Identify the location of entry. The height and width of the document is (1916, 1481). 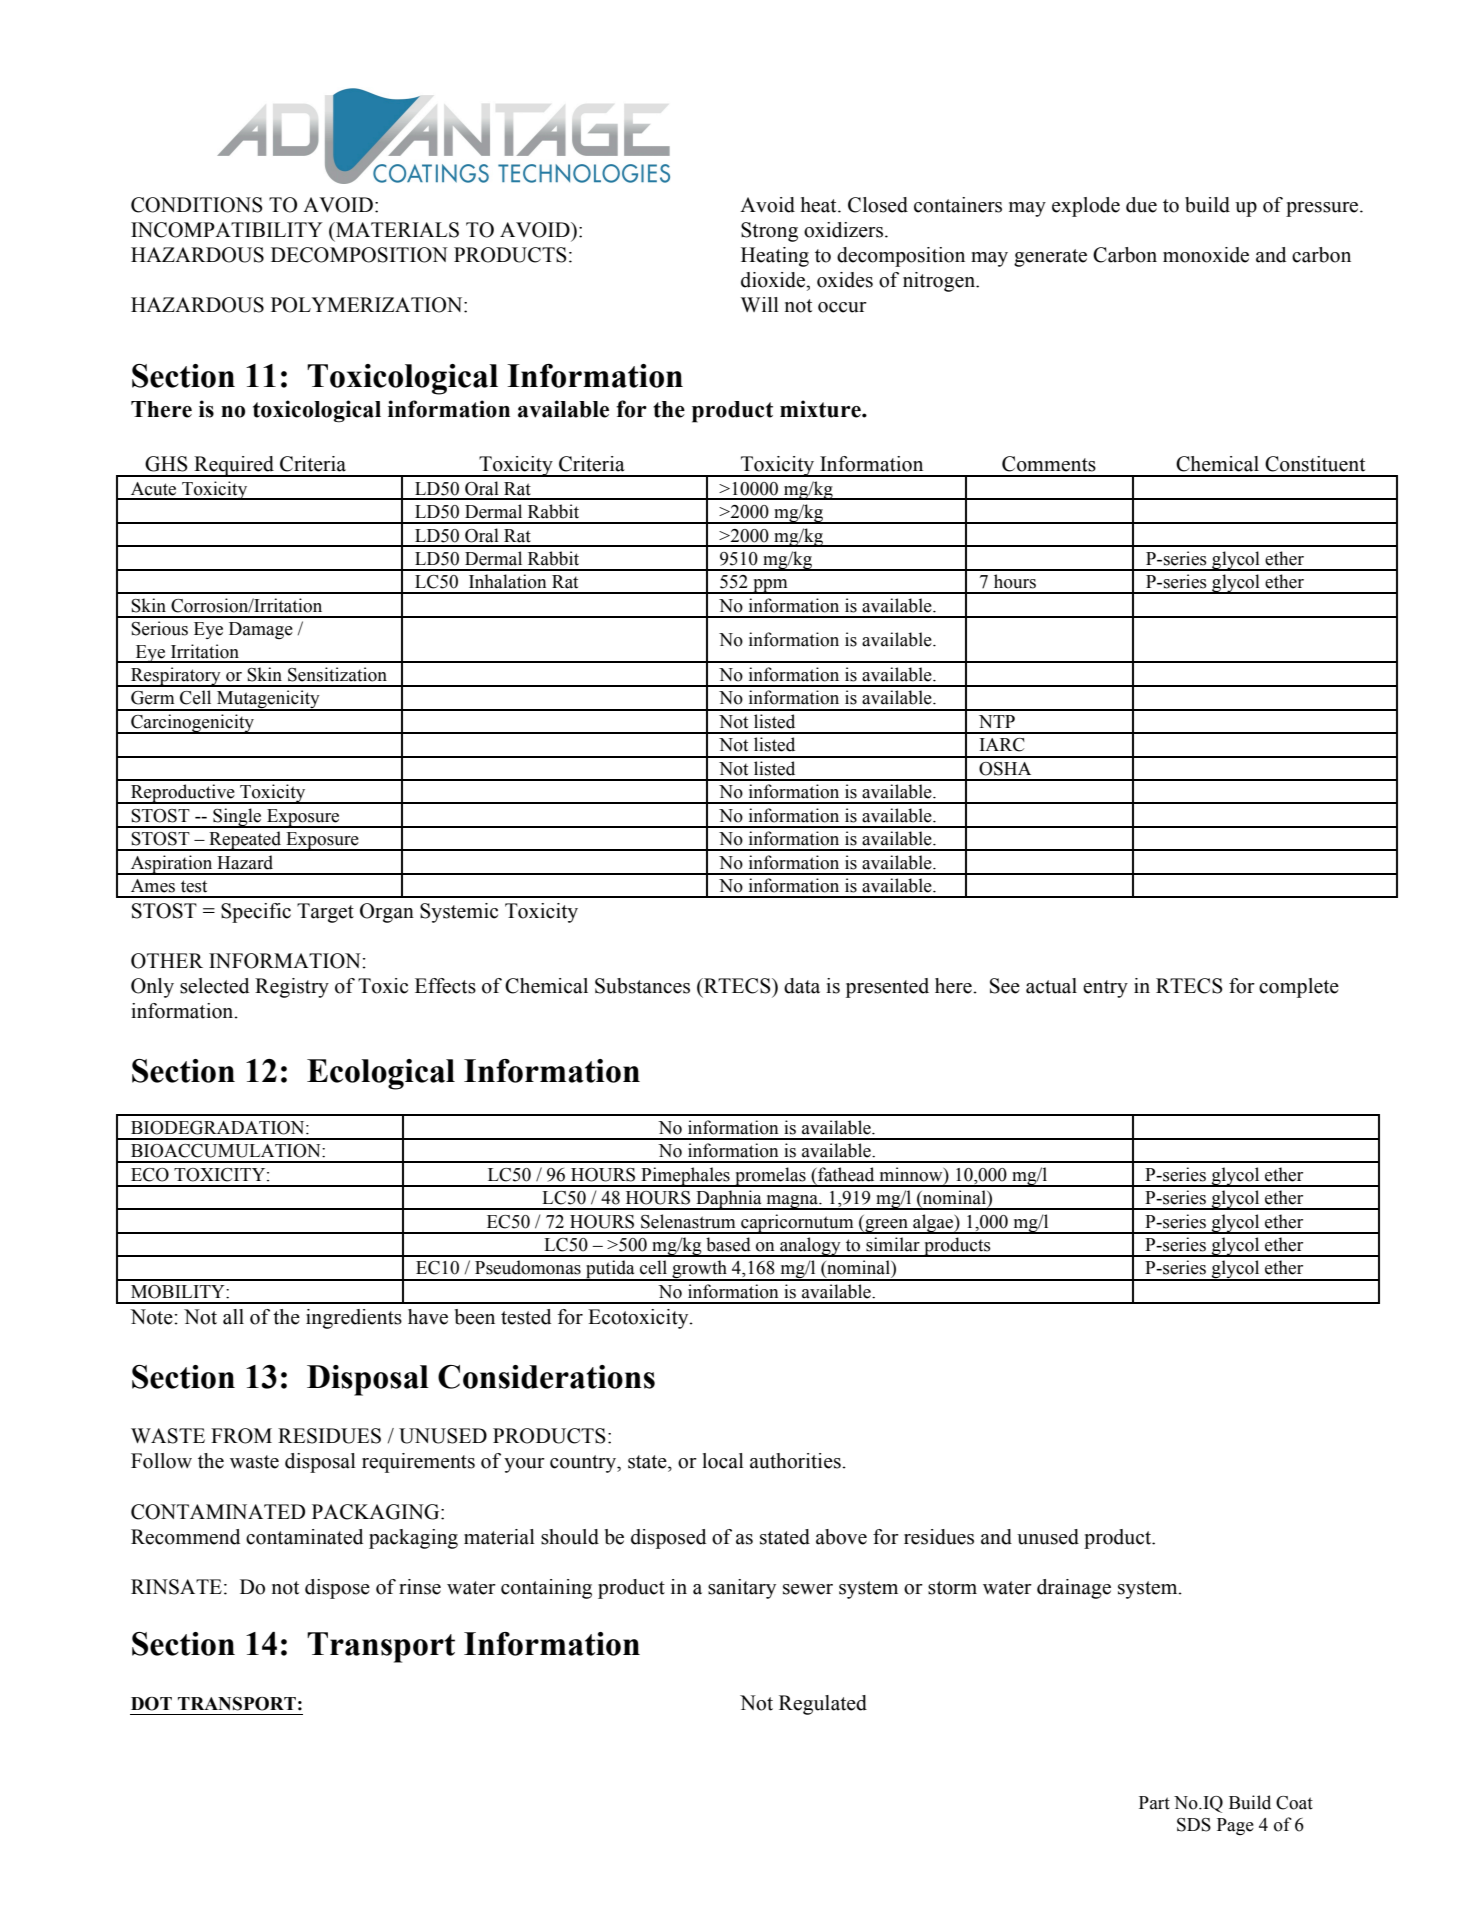
(1105, 989).
